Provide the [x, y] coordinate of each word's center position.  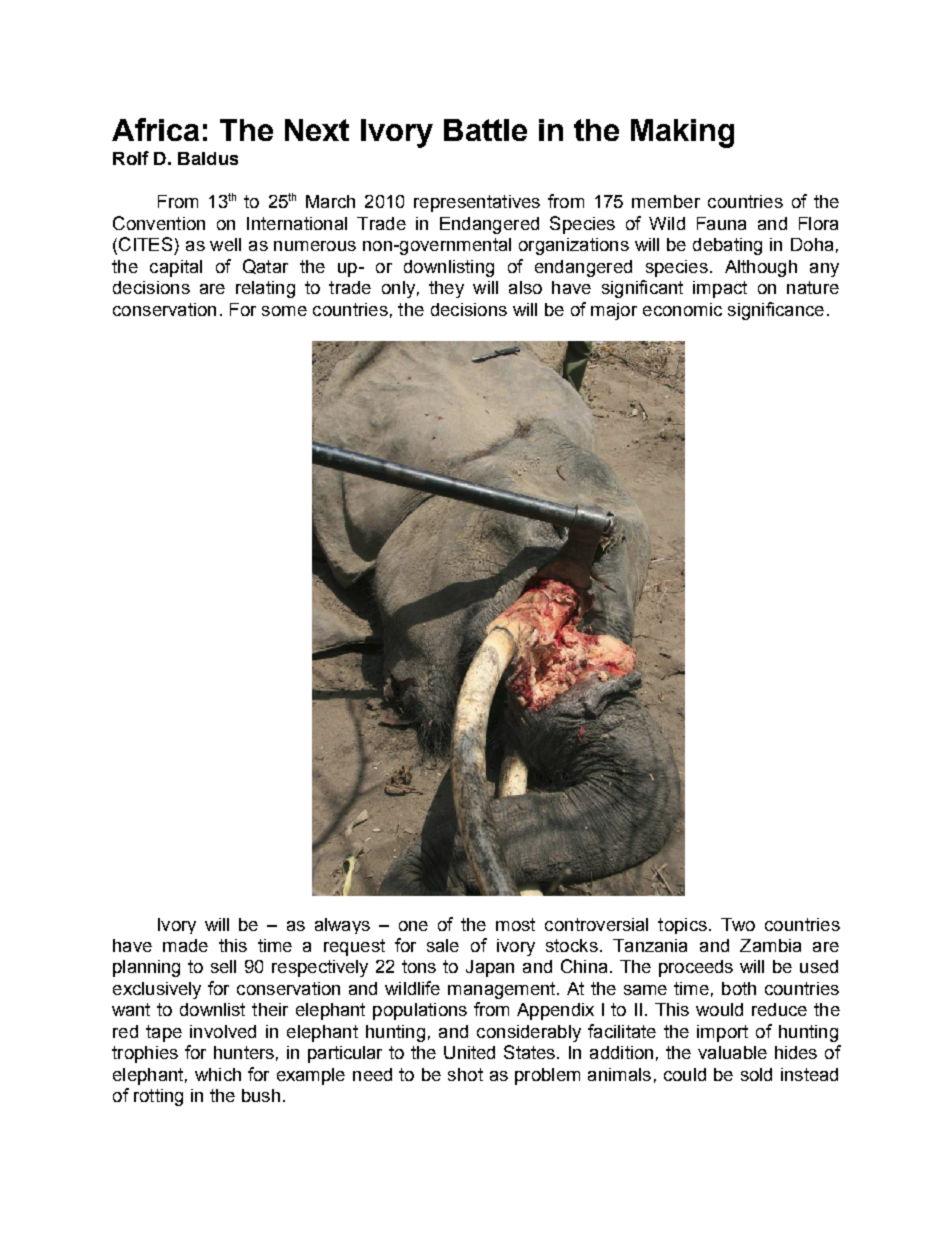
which [218, 1074]
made [185, 945]
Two [738, 924]
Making [682, 133]
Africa [155, 129]
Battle [485, 130]
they [446, 289]
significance [776, 311]
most [515, 924]
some [284, 311]
